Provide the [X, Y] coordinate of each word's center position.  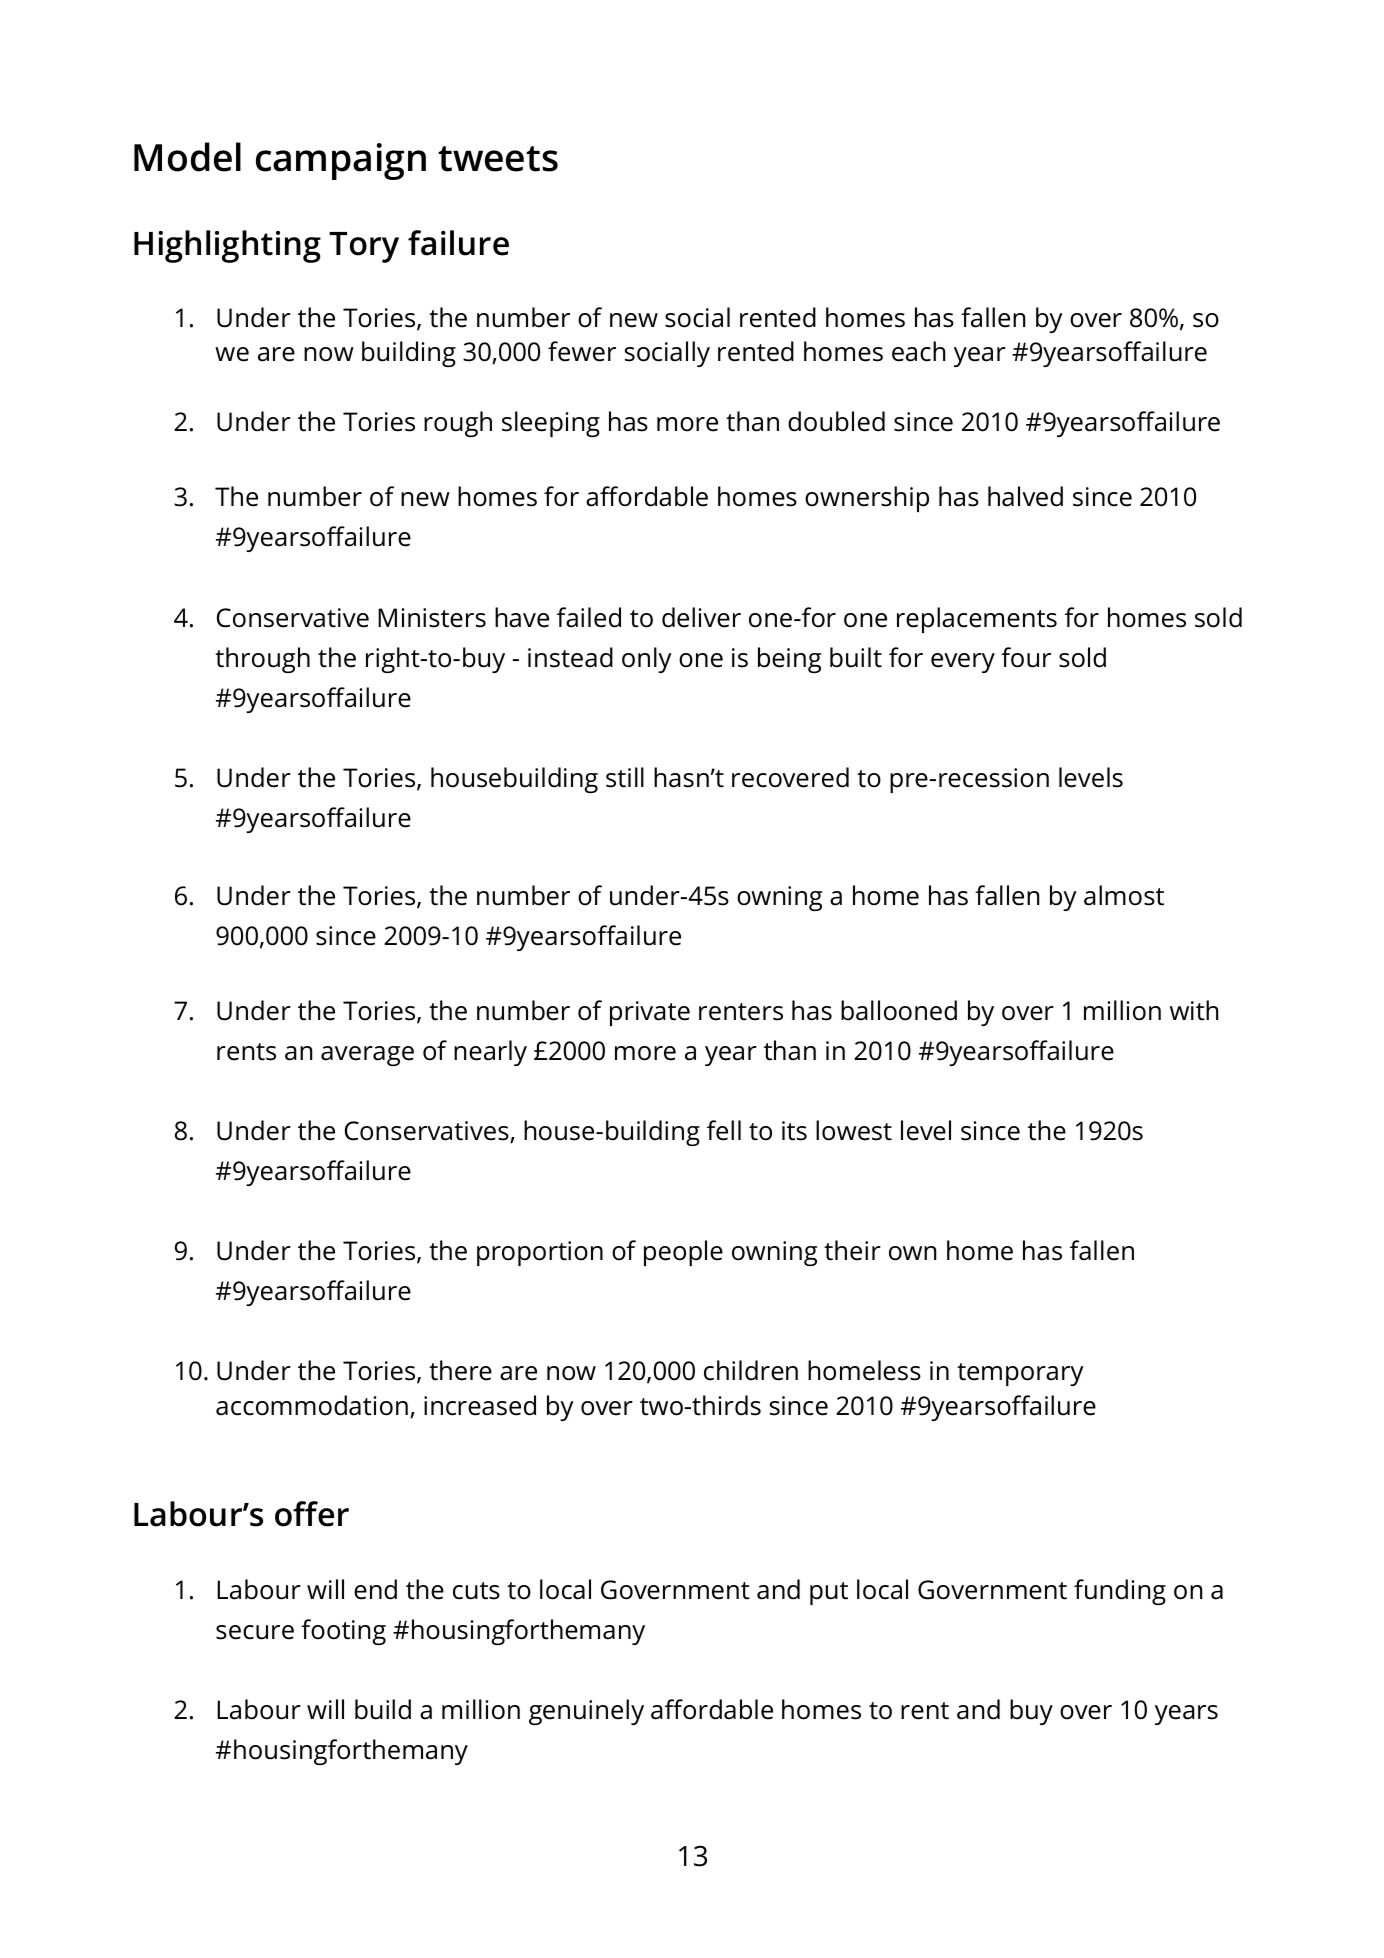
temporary [1020, 1374]
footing [343, 1632]
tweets [498, 159]
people [683, 1253]
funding [1120, 1592]
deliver [701, 617]
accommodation [312, 1405]
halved [1025, 496]
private [650, 1013]
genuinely [586, 1712]
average [367, 1056]
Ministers [432, 618]
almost [1124, 895]
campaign [341, 161]
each [918, 351]
